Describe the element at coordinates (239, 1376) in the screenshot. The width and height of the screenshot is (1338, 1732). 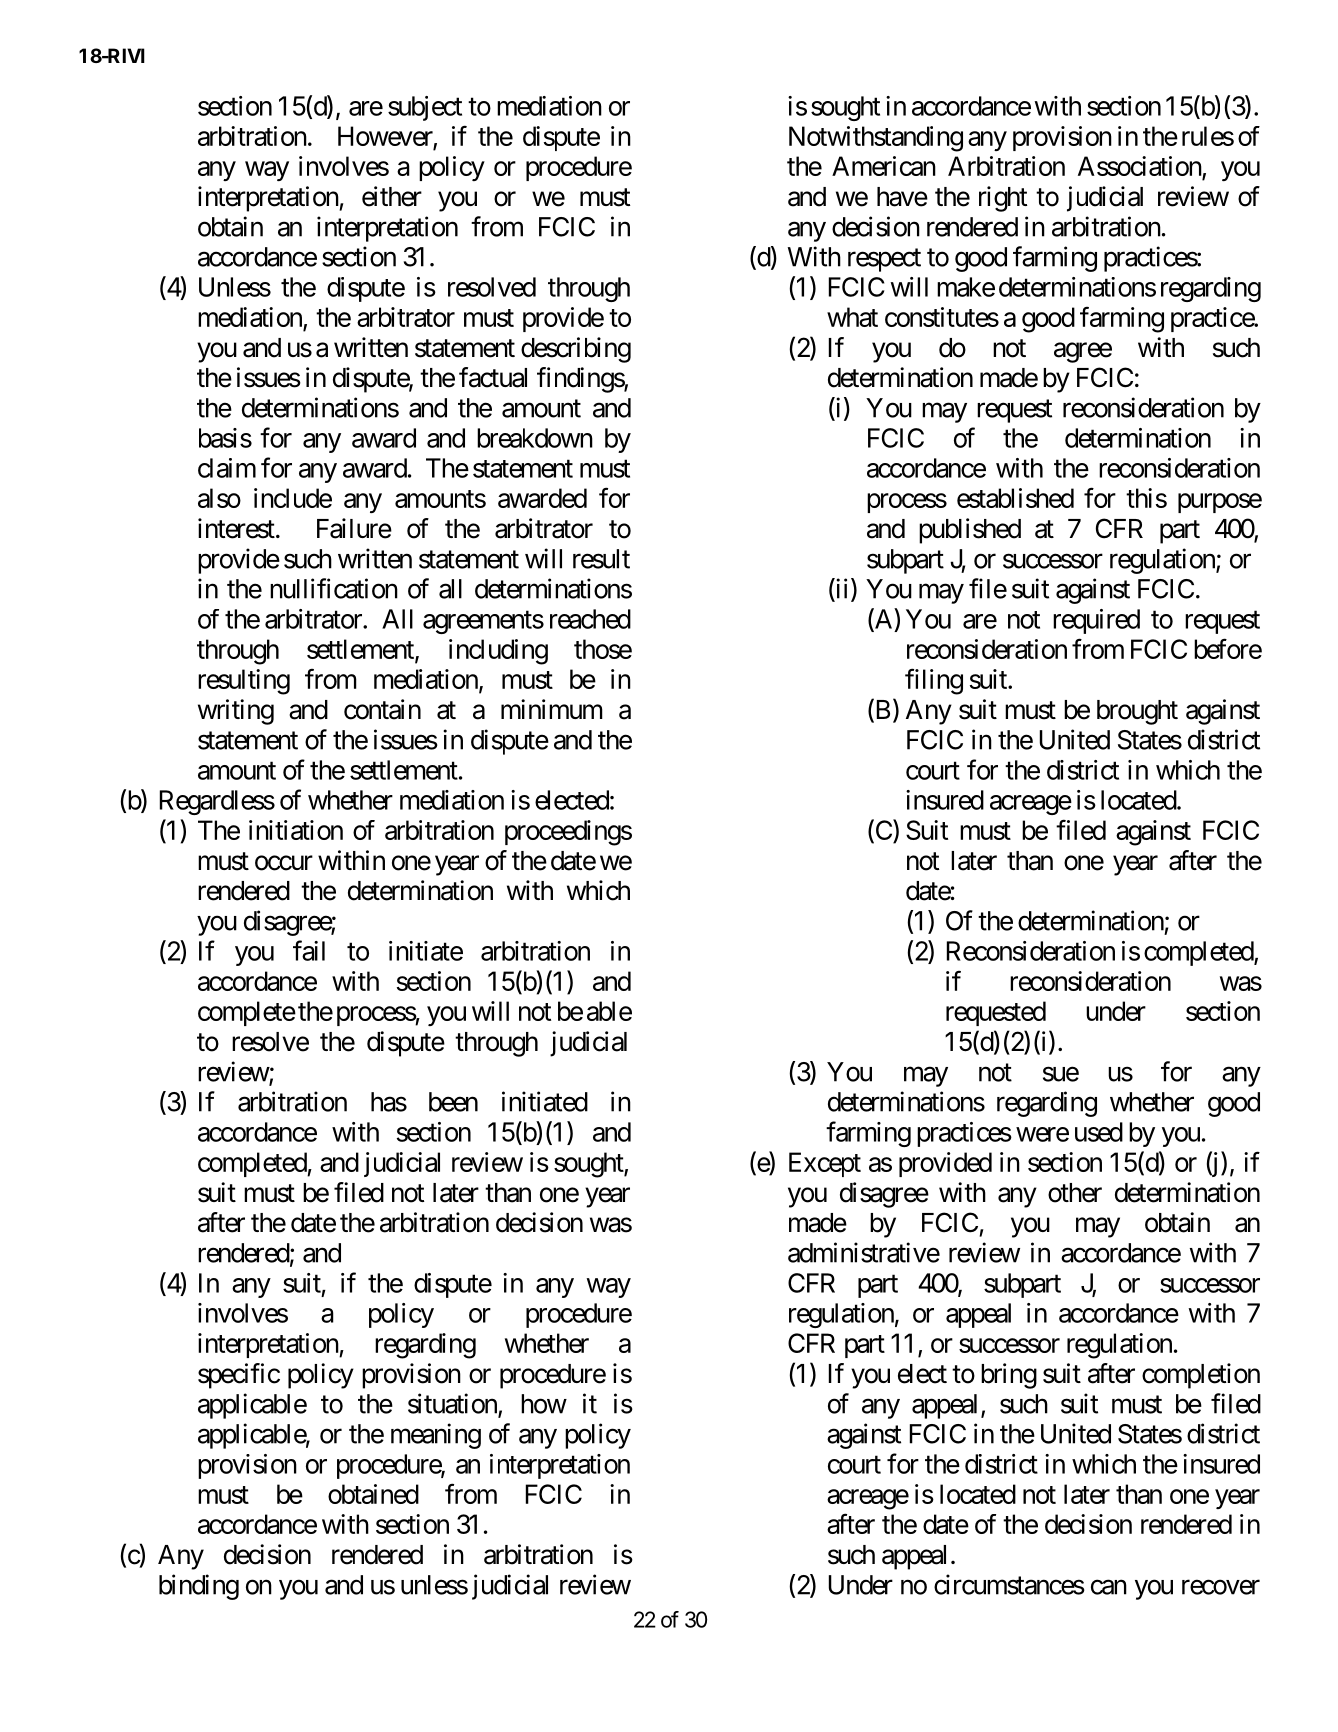
I see `specific` at that location.
